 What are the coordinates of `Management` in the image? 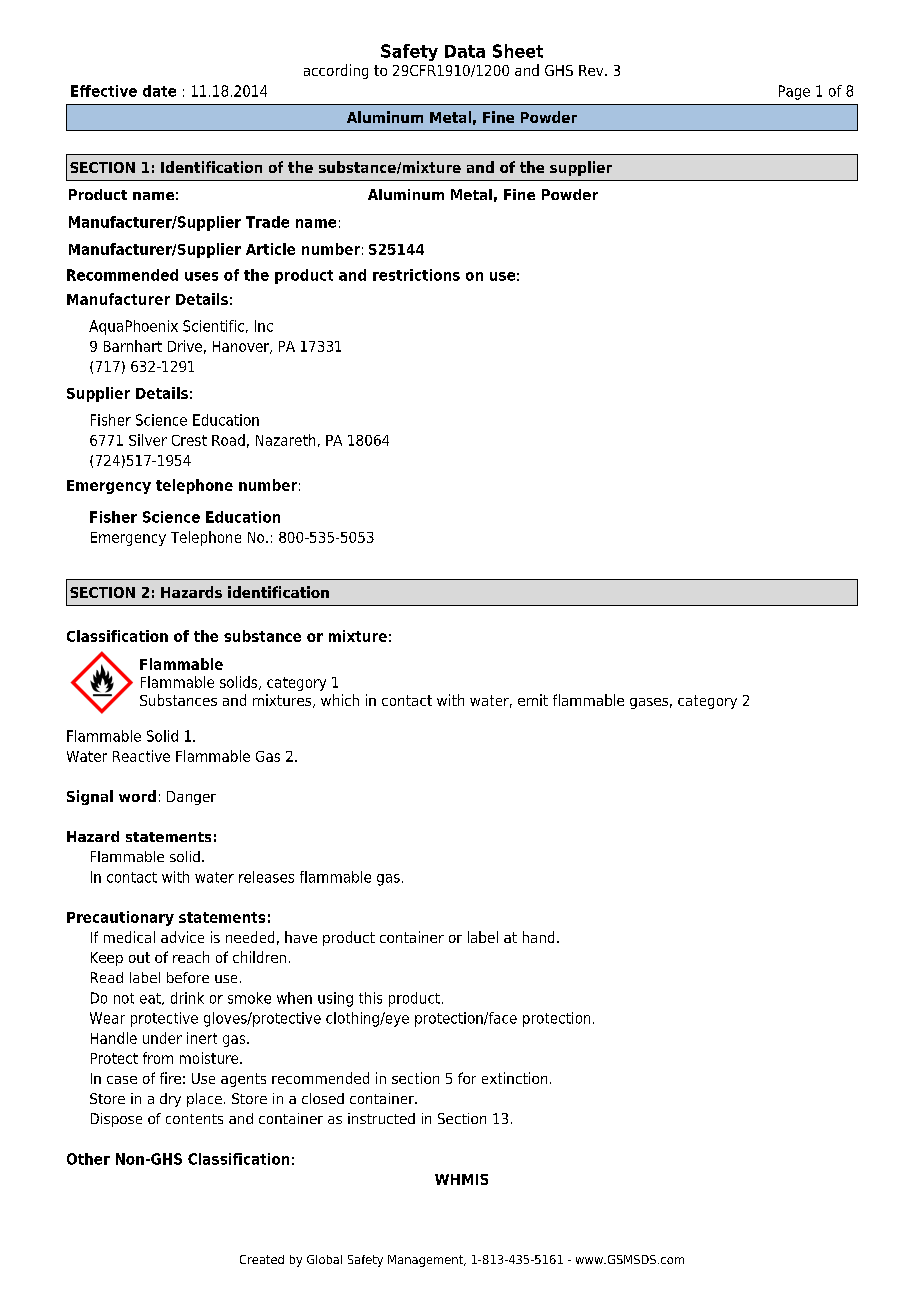 It's located at (426, 1261).
